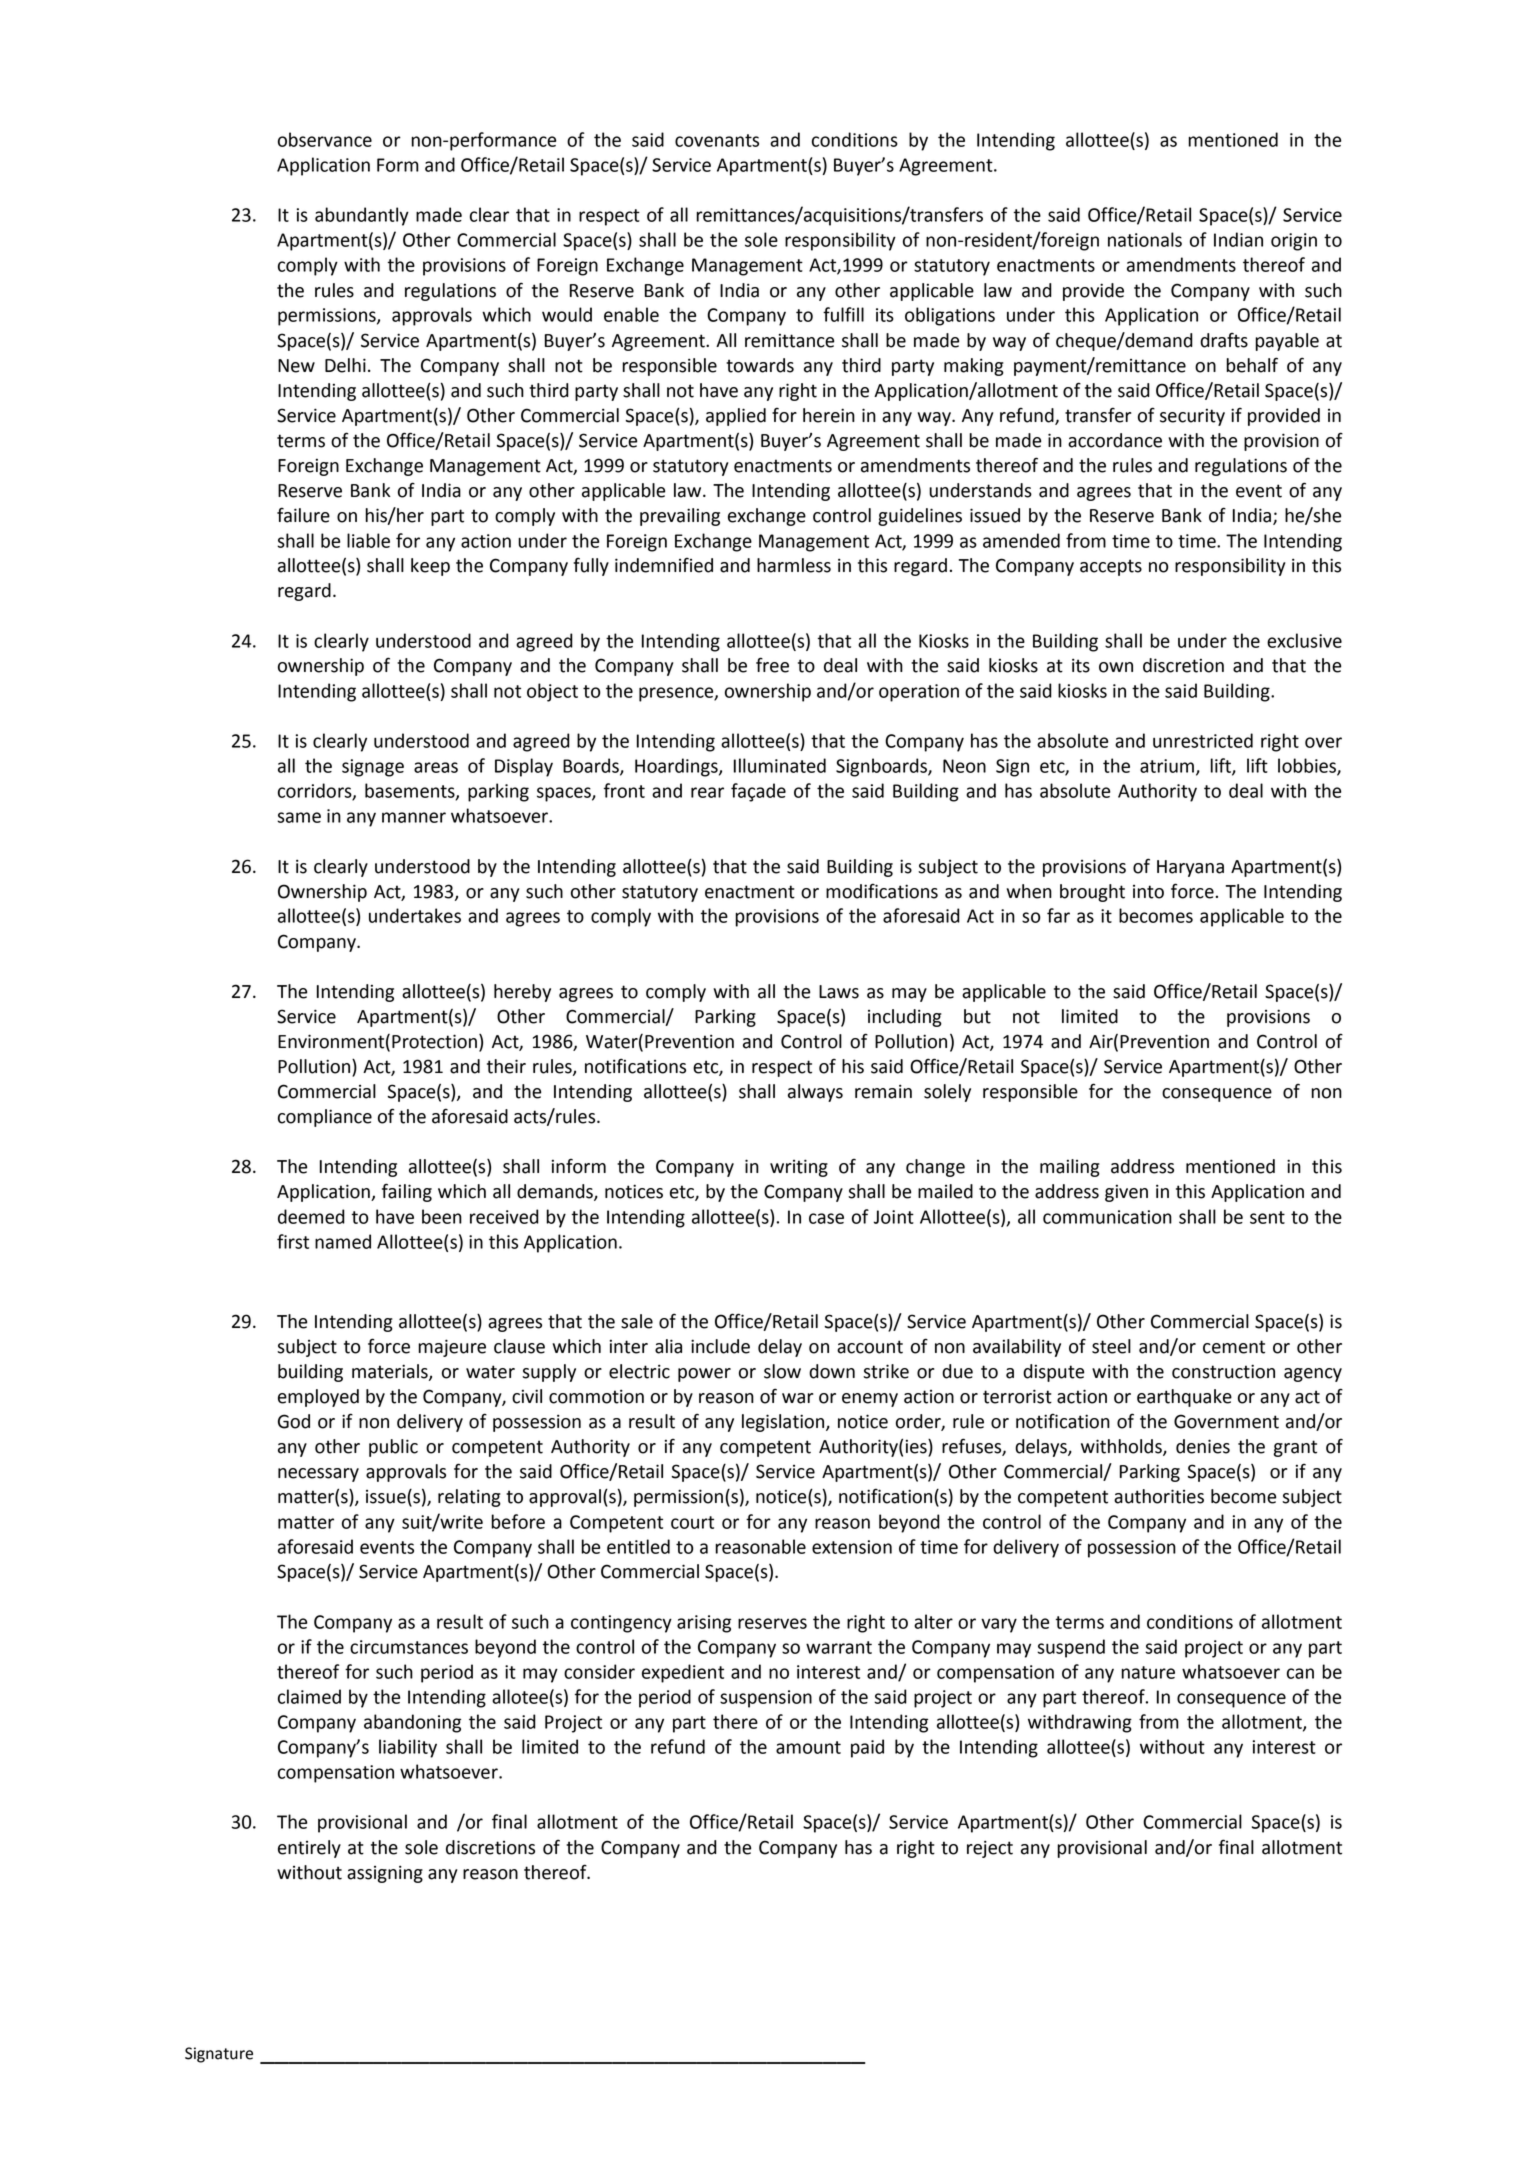  I want to click on Laws, so click(839, 992).
